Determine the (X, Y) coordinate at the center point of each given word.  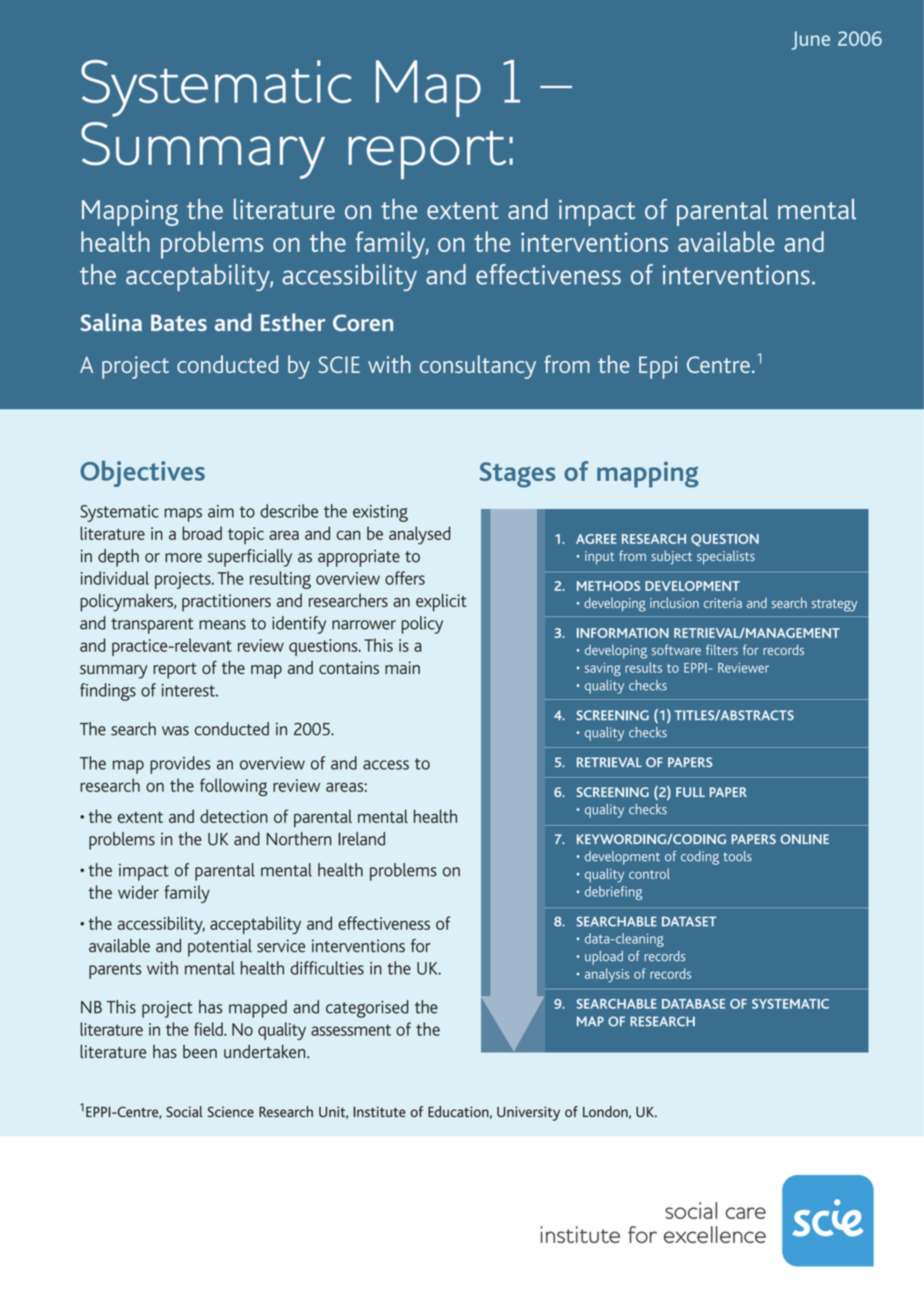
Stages (517, 475)
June (811, 40)
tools (737, 856)
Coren (363, 322)
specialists (726, 557)
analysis (607, 975)
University (528, 1113)
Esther (293, 322)
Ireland (361, 839)
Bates (179, 322)
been (200, 1051)
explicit (441, 602)
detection (234, 816)
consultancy (478, 367)
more (183, 558)
